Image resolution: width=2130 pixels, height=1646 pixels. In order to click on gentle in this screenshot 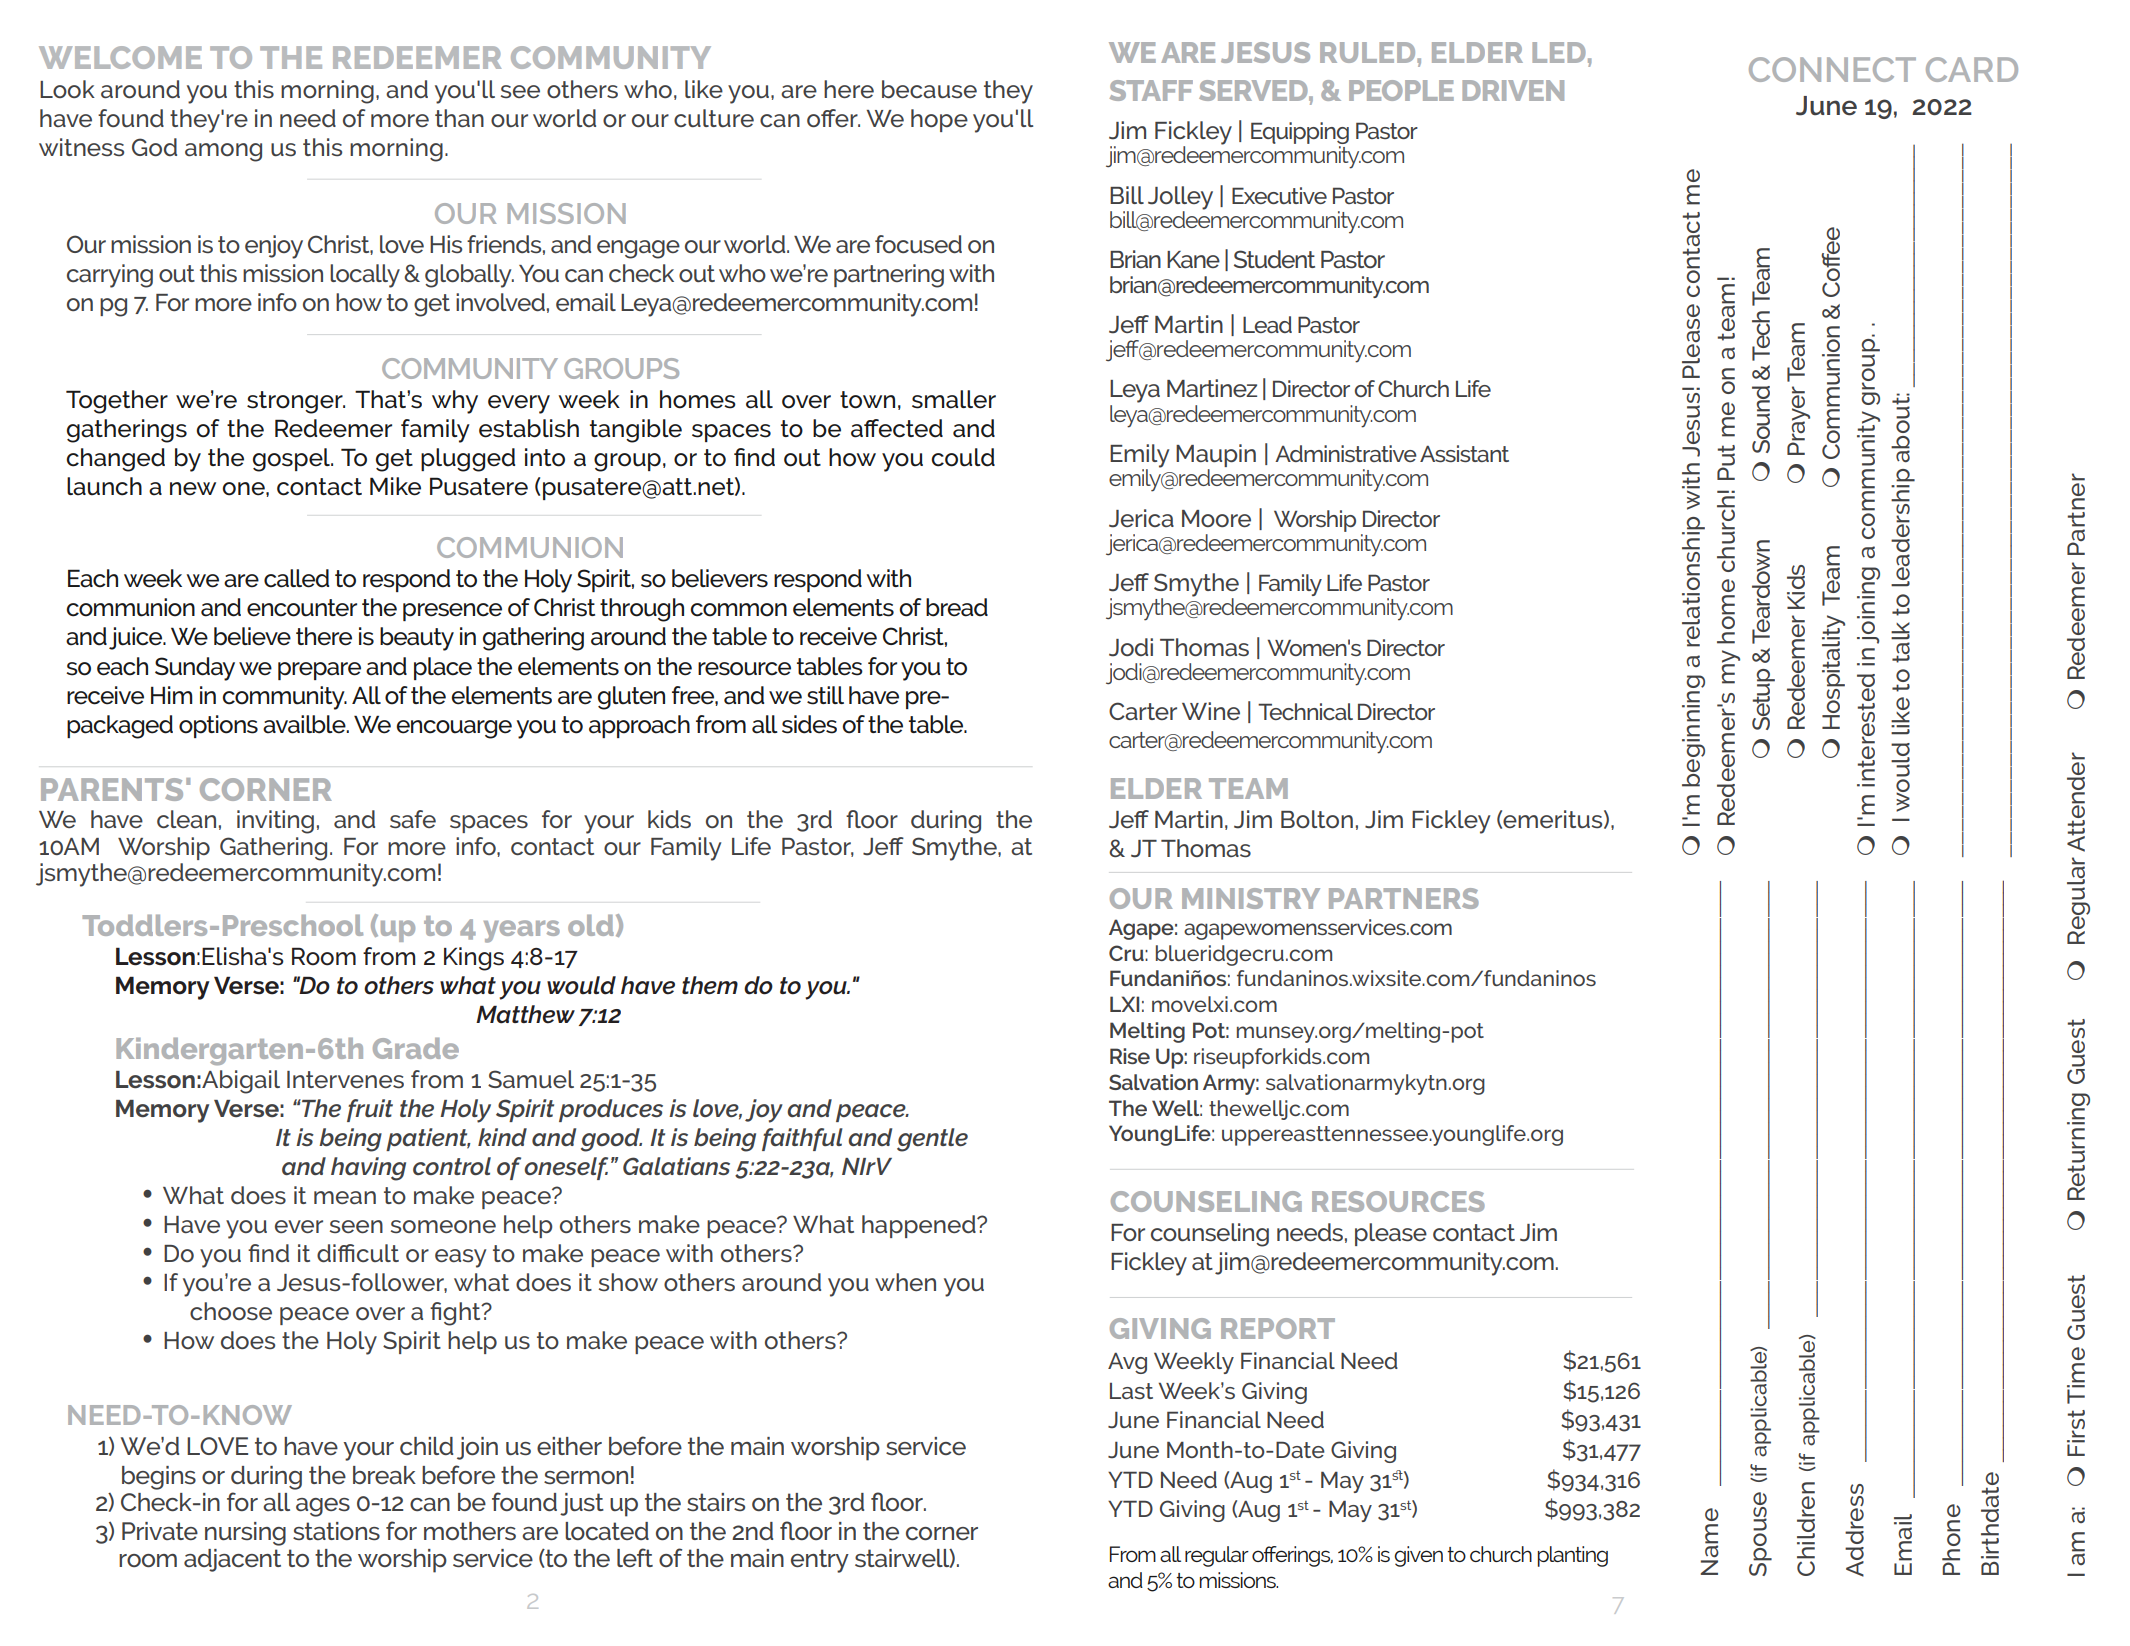, I will do `click(932, 1140)`.
